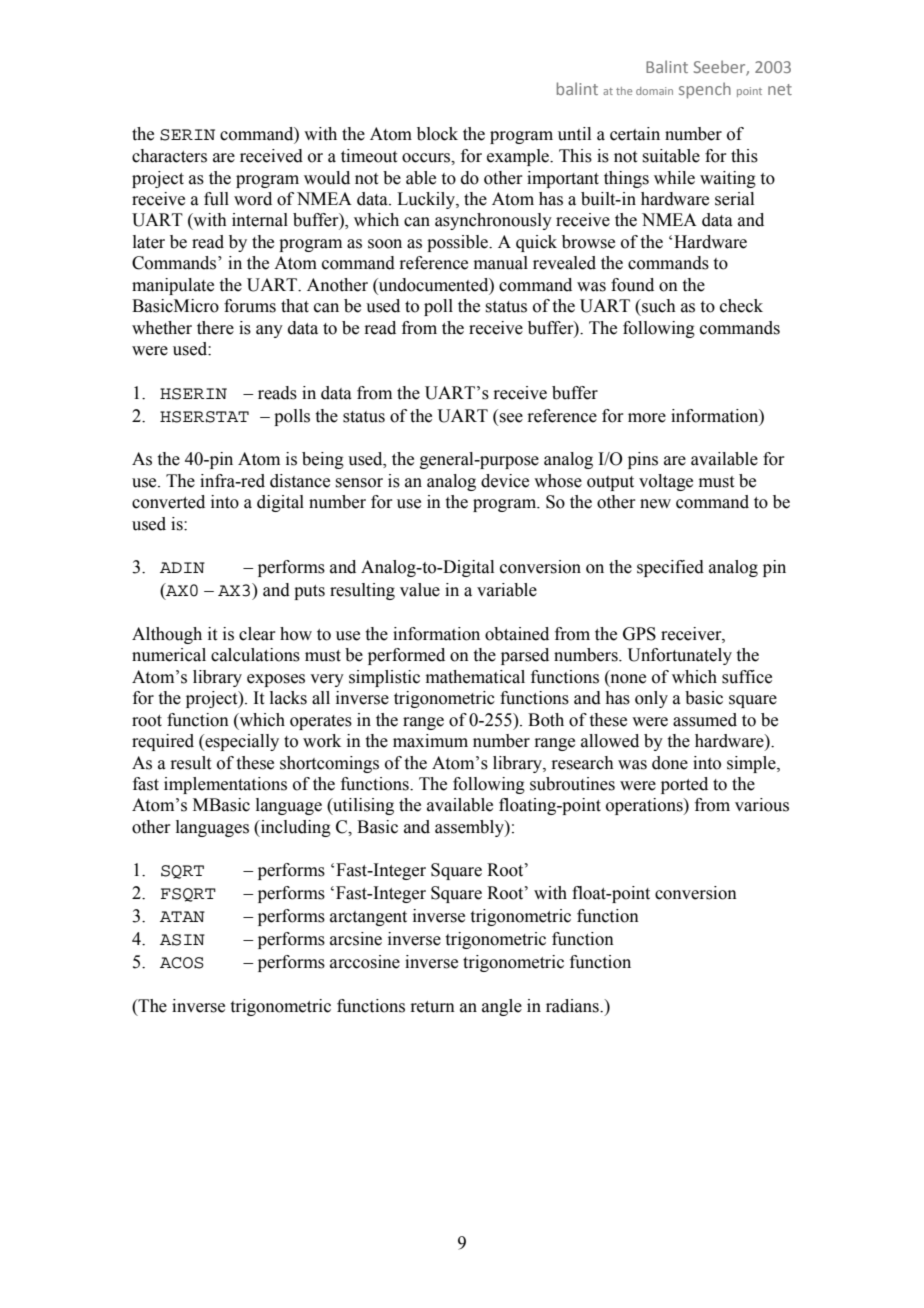  Describe the element at coordinates (169, 156) in the screenshot. I see `characters` at that location.
